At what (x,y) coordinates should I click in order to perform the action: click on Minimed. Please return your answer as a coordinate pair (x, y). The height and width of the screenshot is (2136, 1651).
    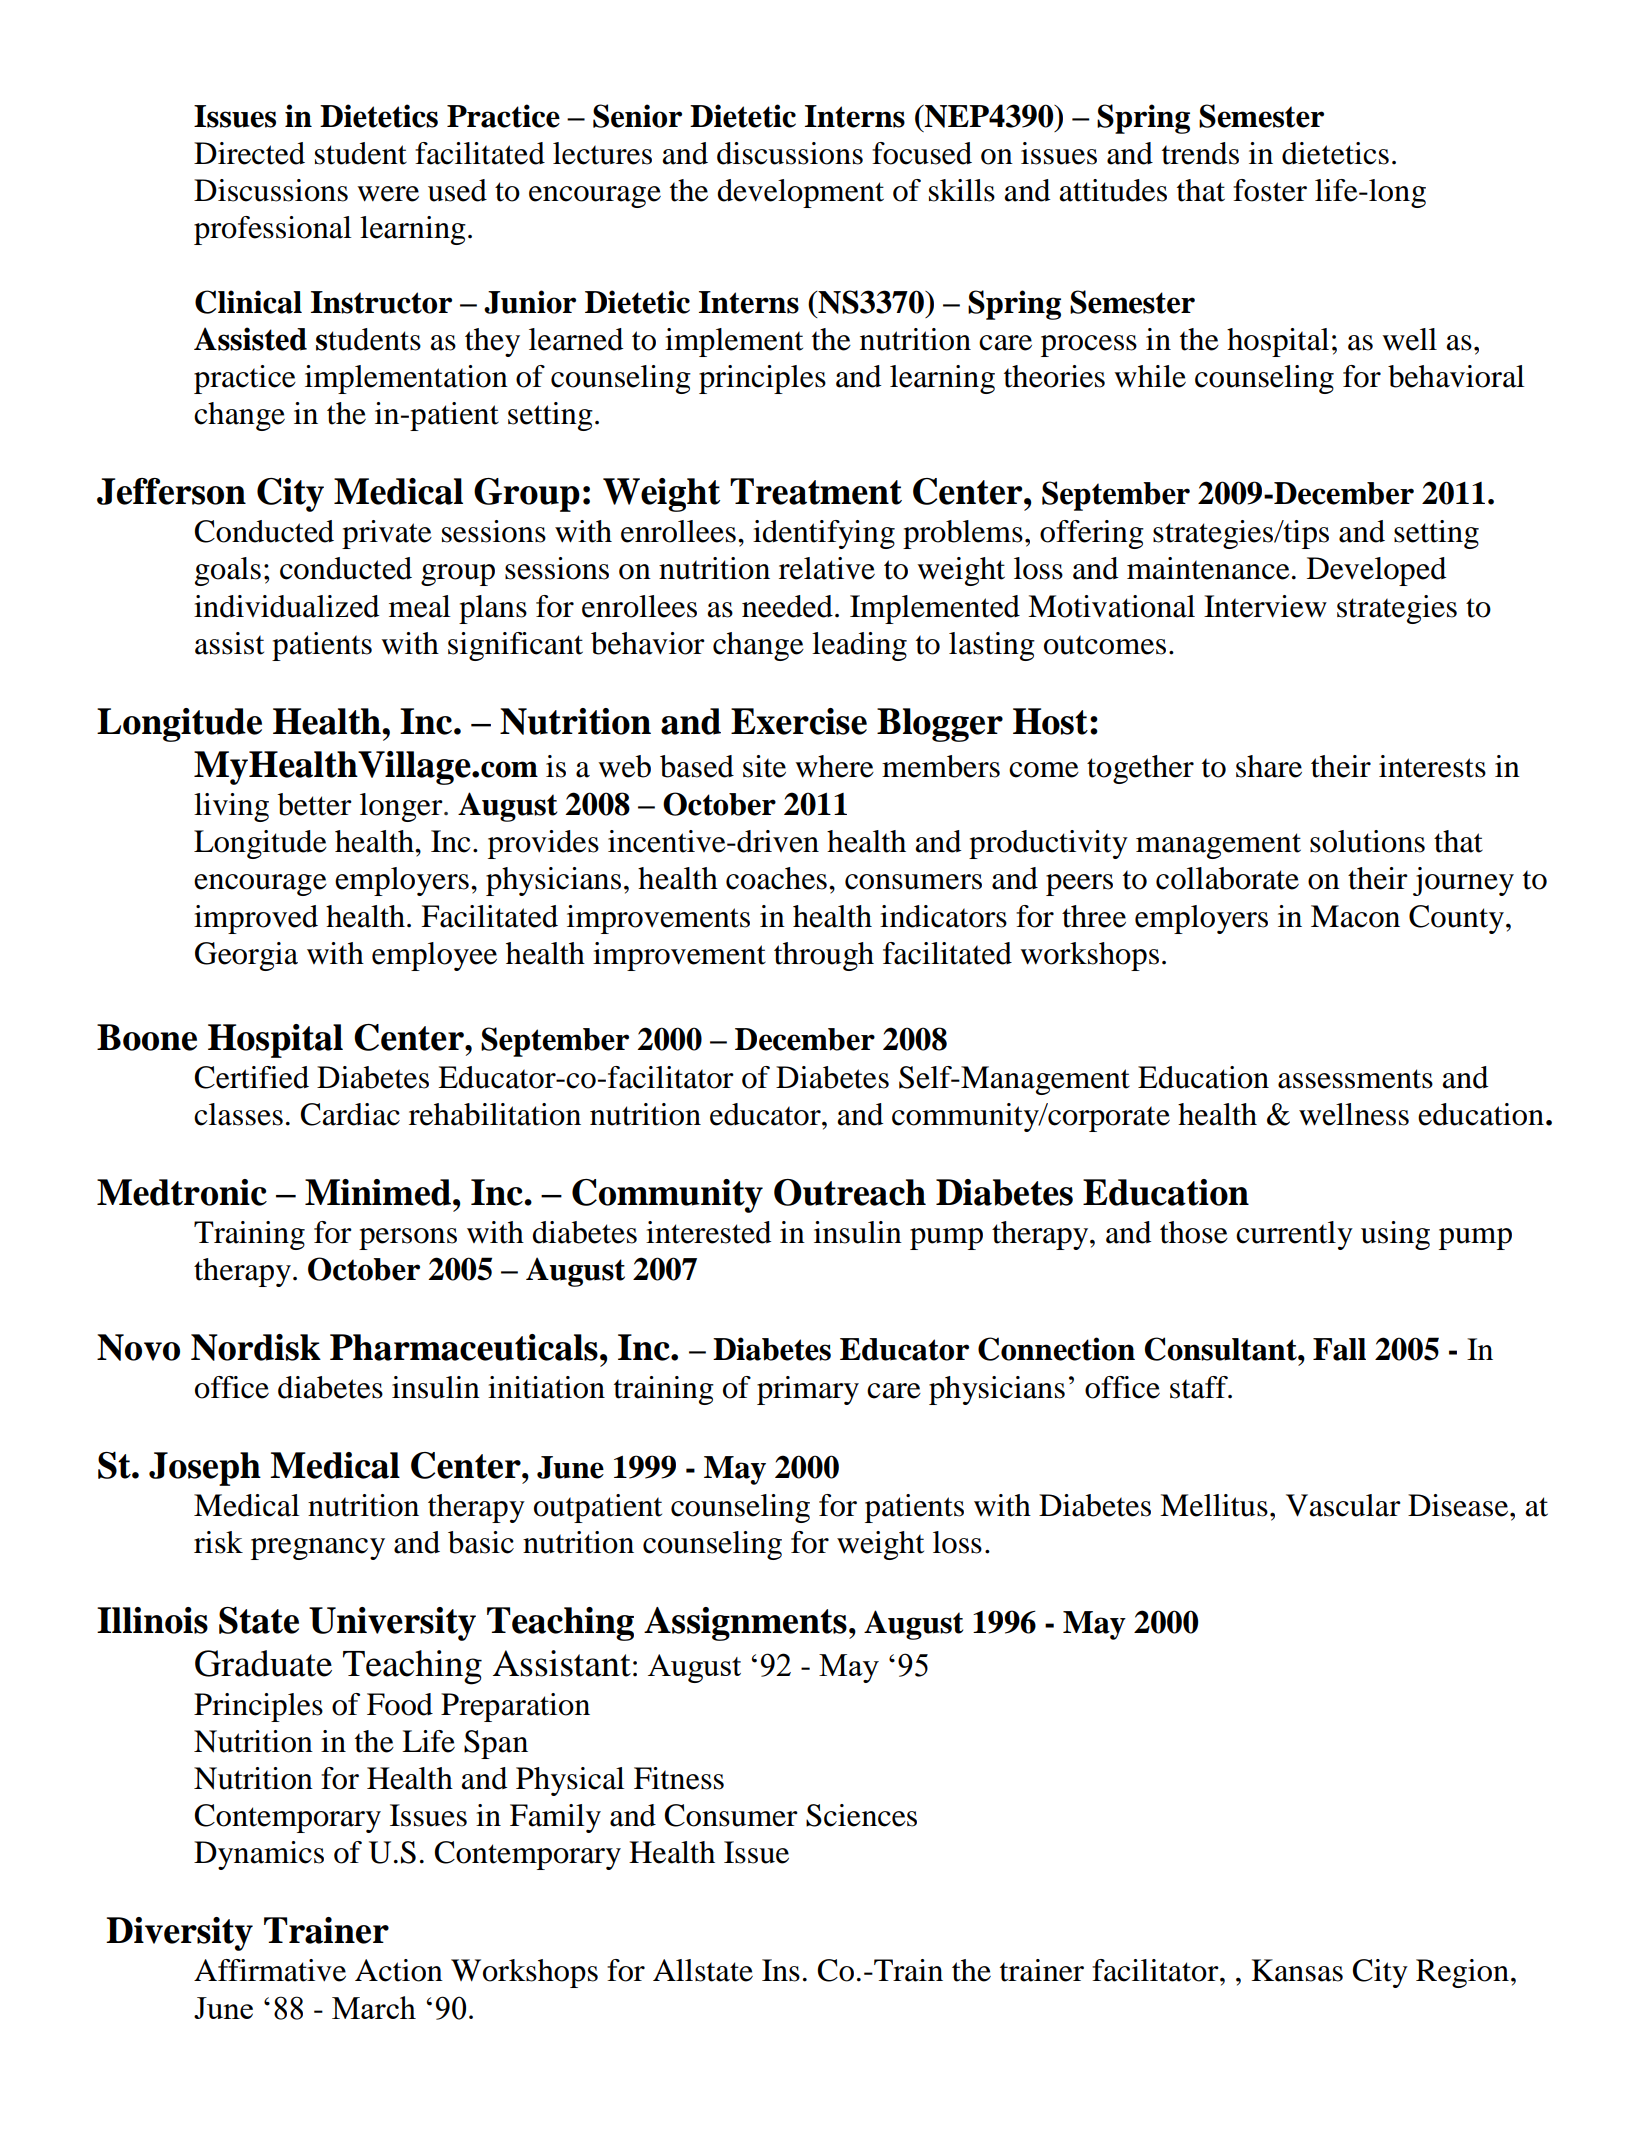
    Looking at the image, I should click on (379, 1192).
